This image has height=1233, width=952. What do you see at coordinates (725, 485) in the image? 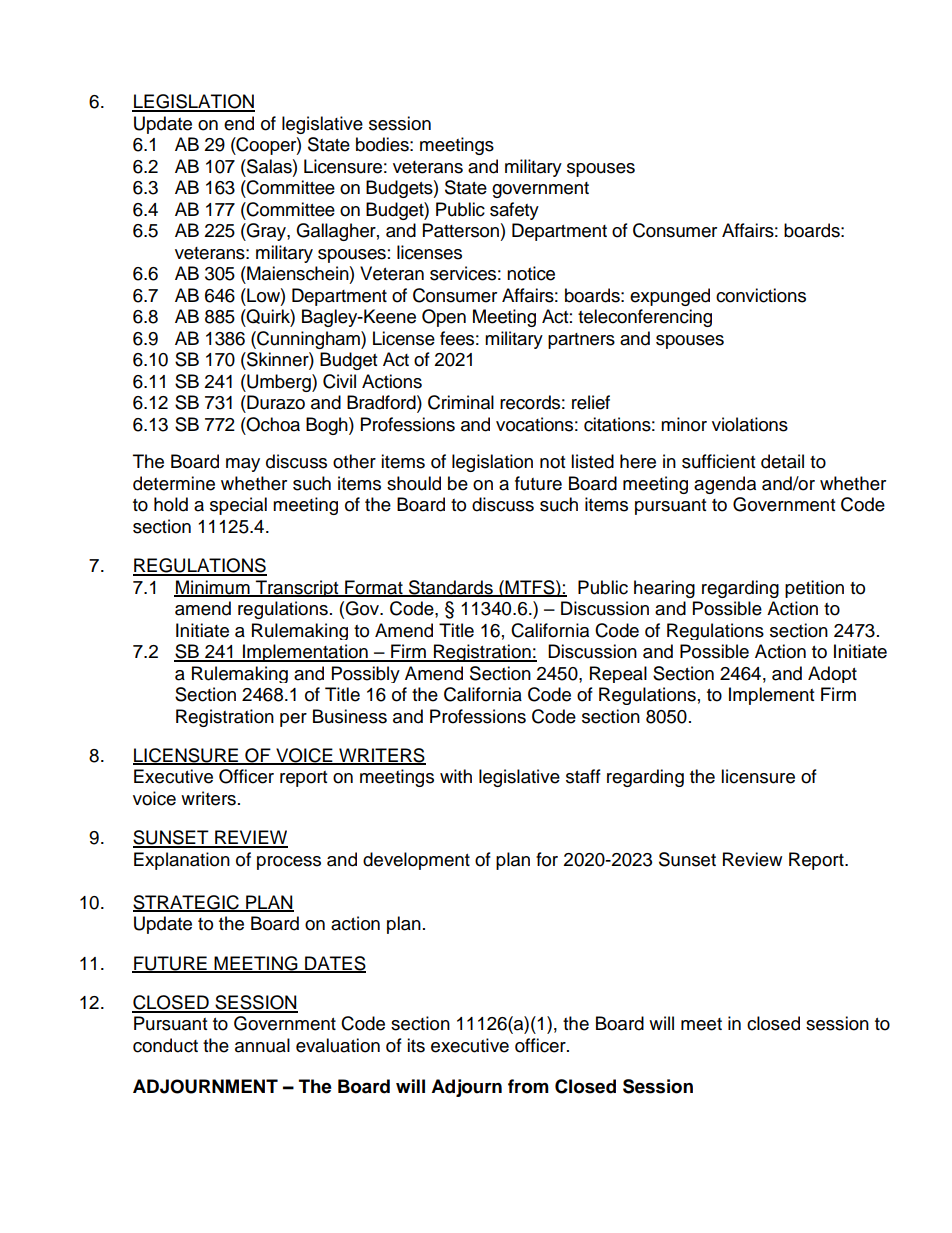
I see `agenda` at bounding box center [725, 485].
